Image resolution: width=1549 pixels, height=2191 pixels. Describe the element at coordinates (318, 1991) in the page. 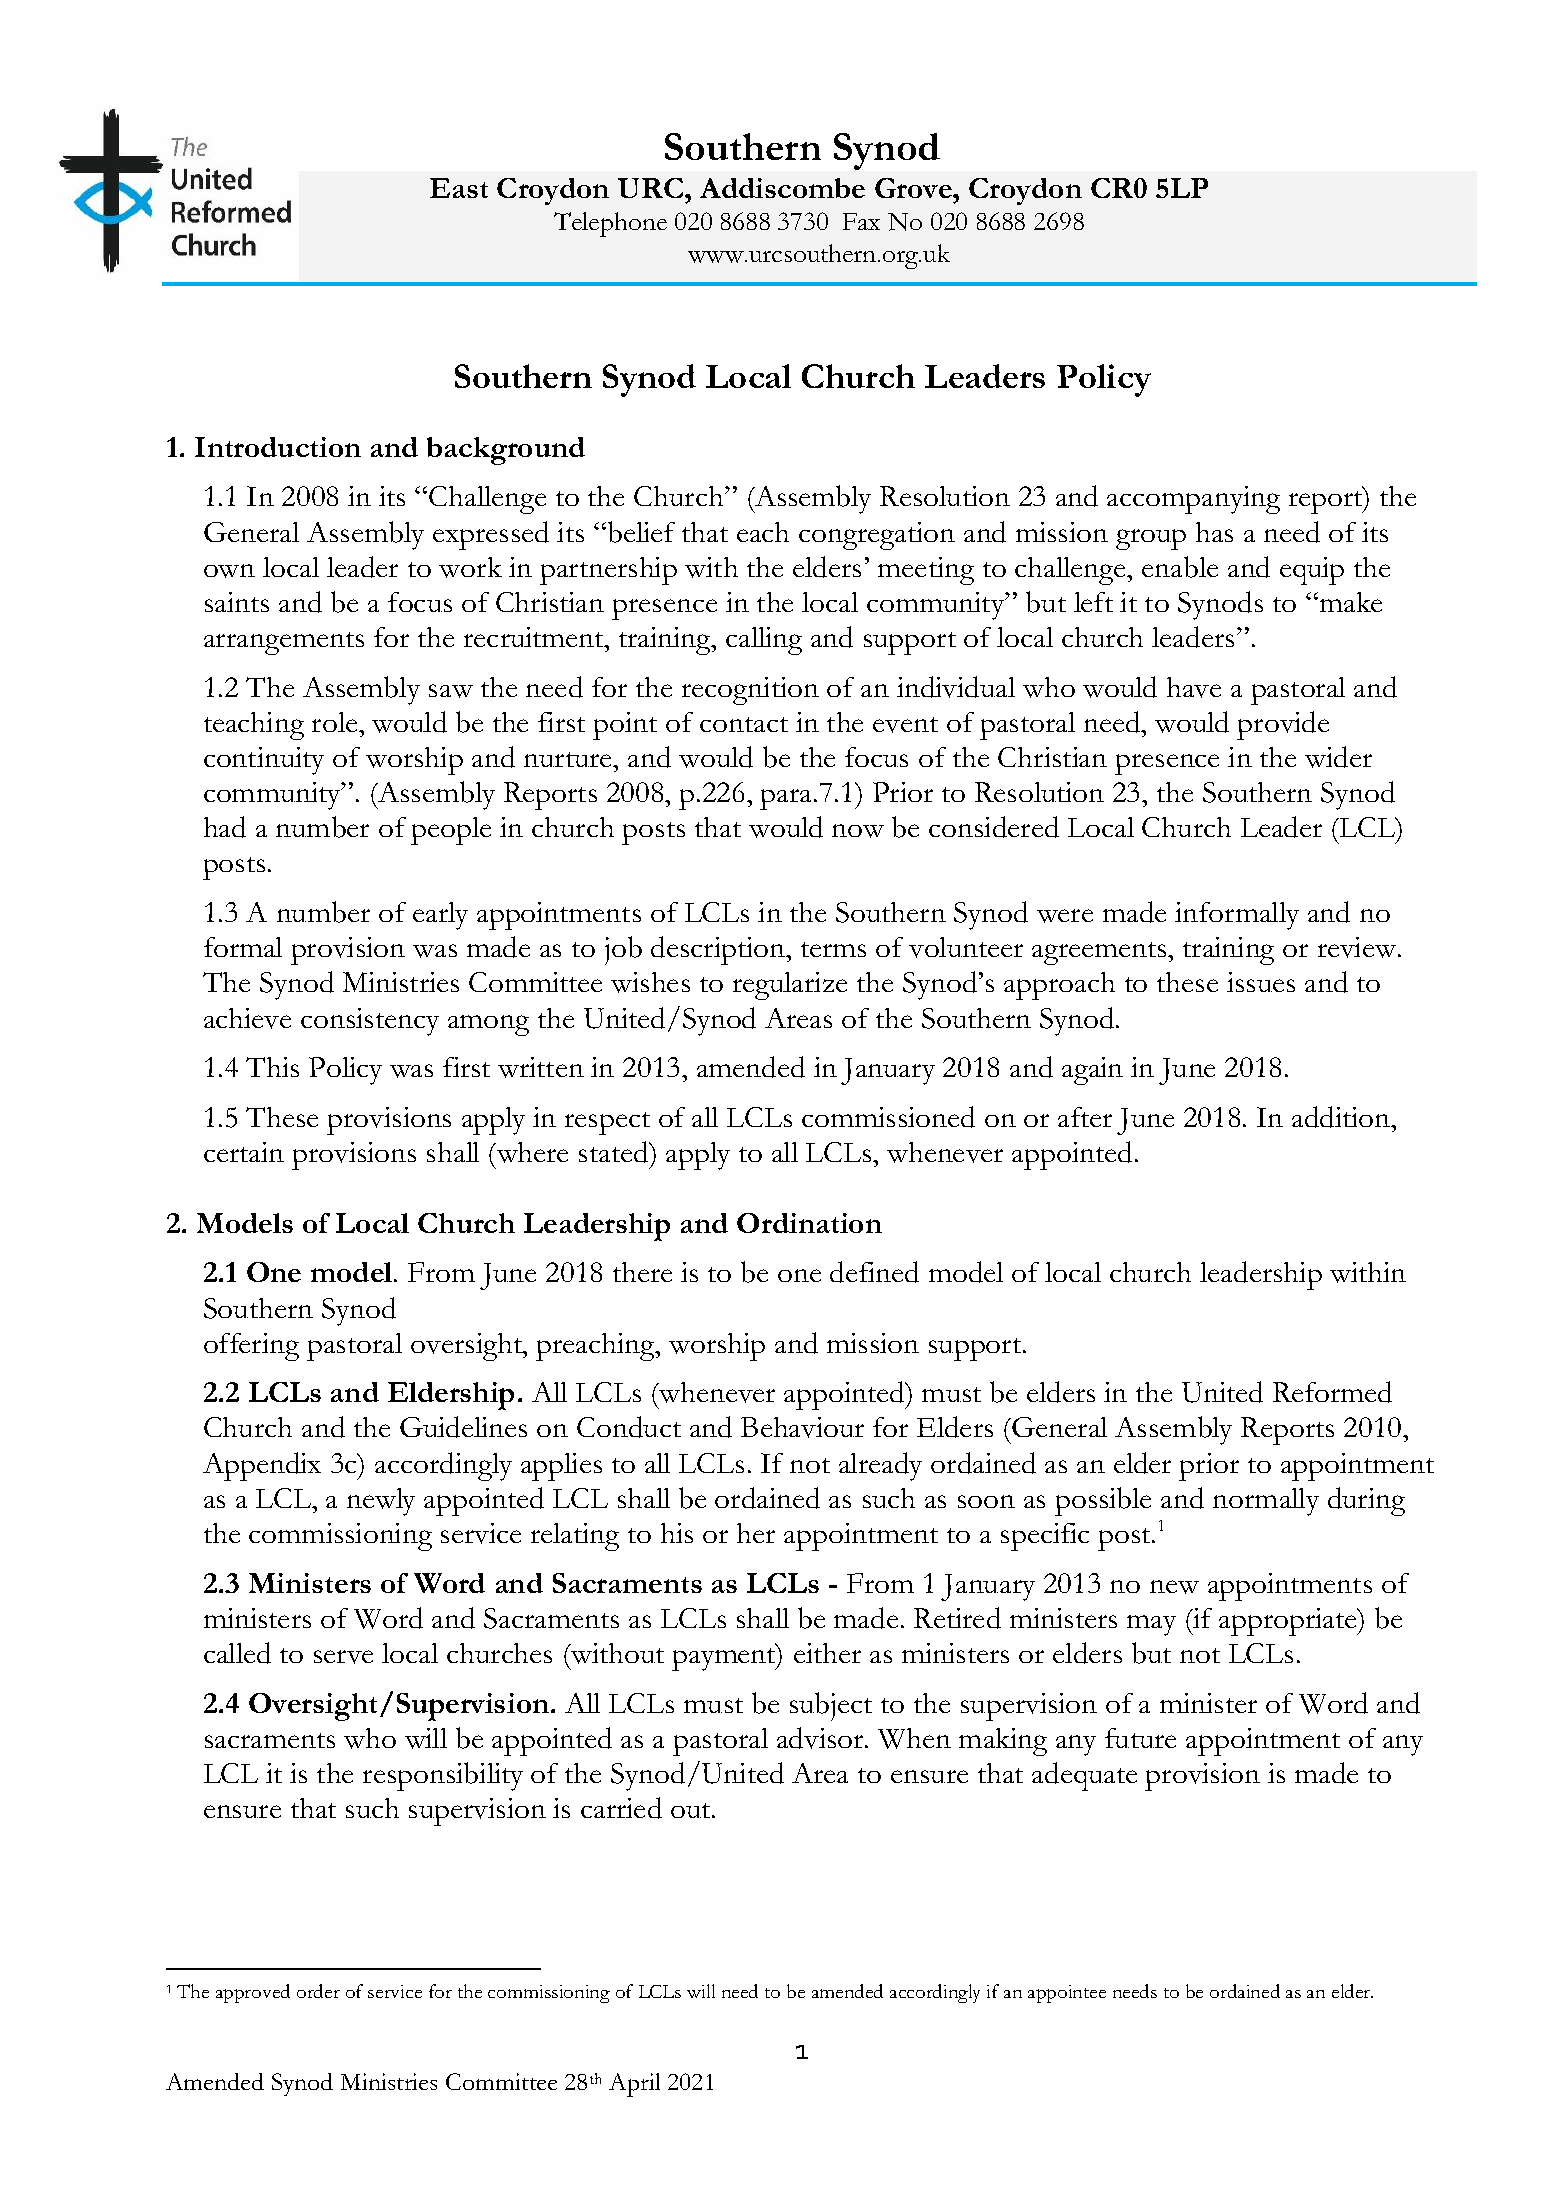

I see `order` at that location.
